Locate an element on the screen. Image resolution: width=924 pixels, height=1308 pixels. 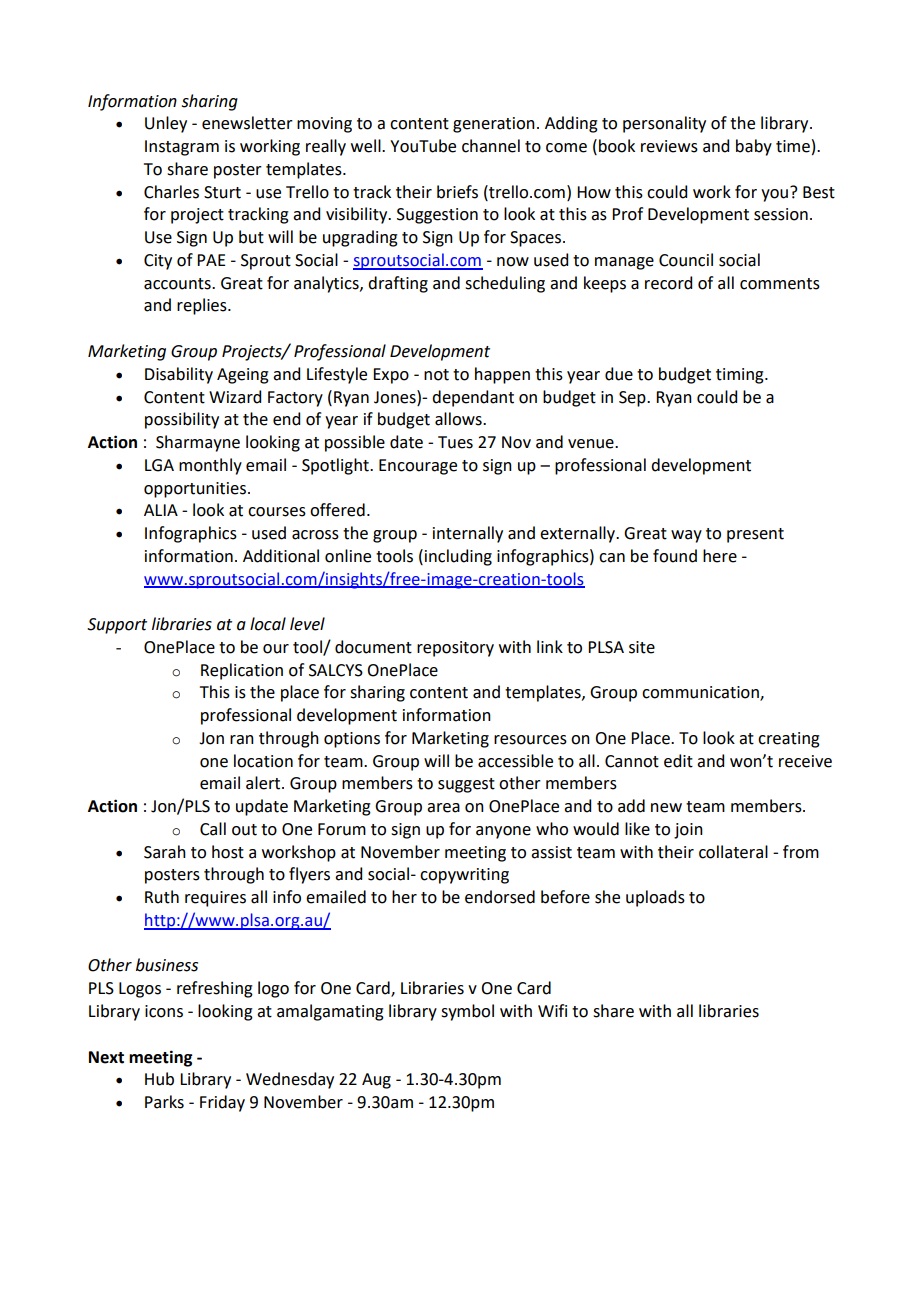
Aug is located at coordinates (376, 1081).
